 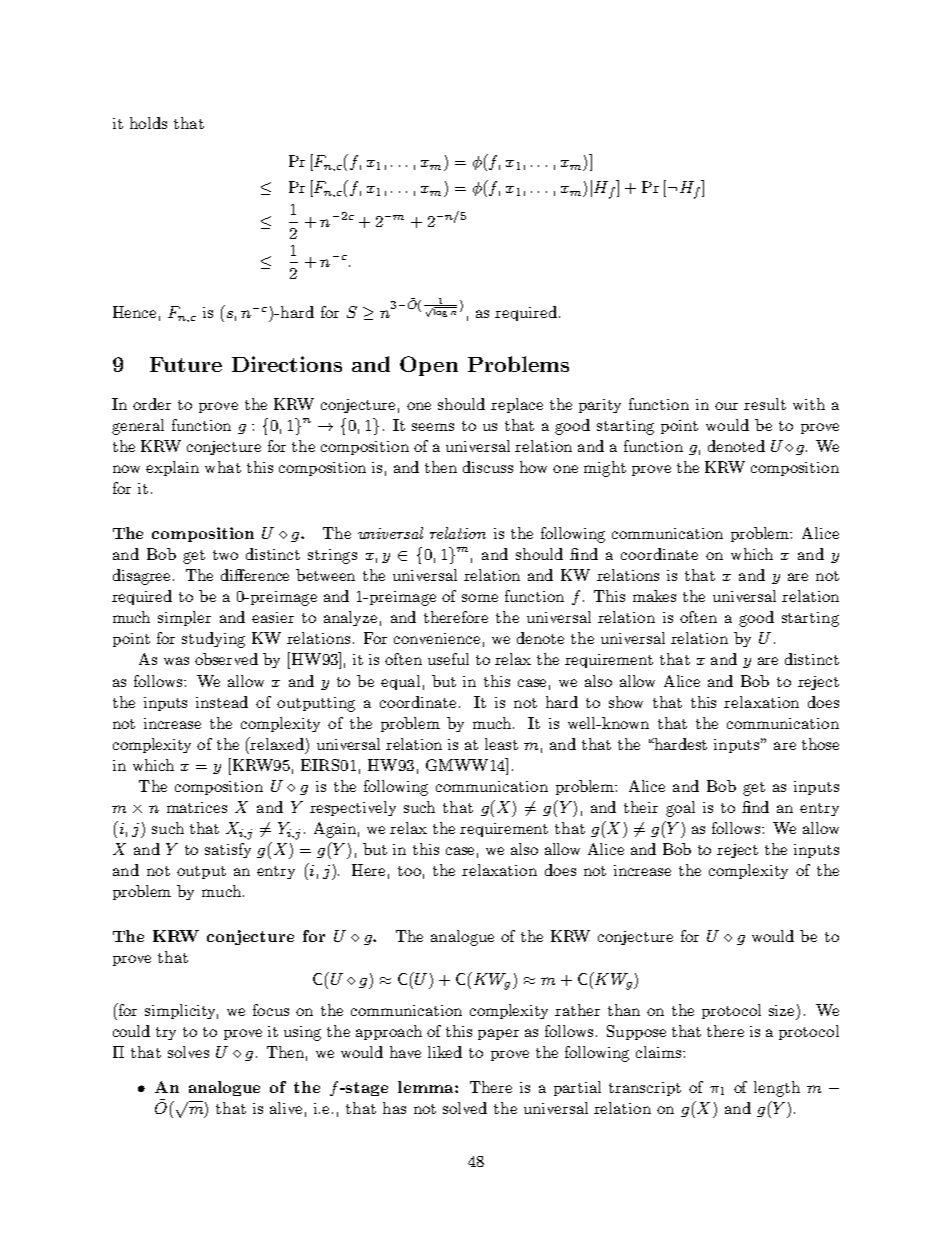 What do you see at coordinates (765, 404) in the image?
I see `result` at bounding box center [765, 404].
